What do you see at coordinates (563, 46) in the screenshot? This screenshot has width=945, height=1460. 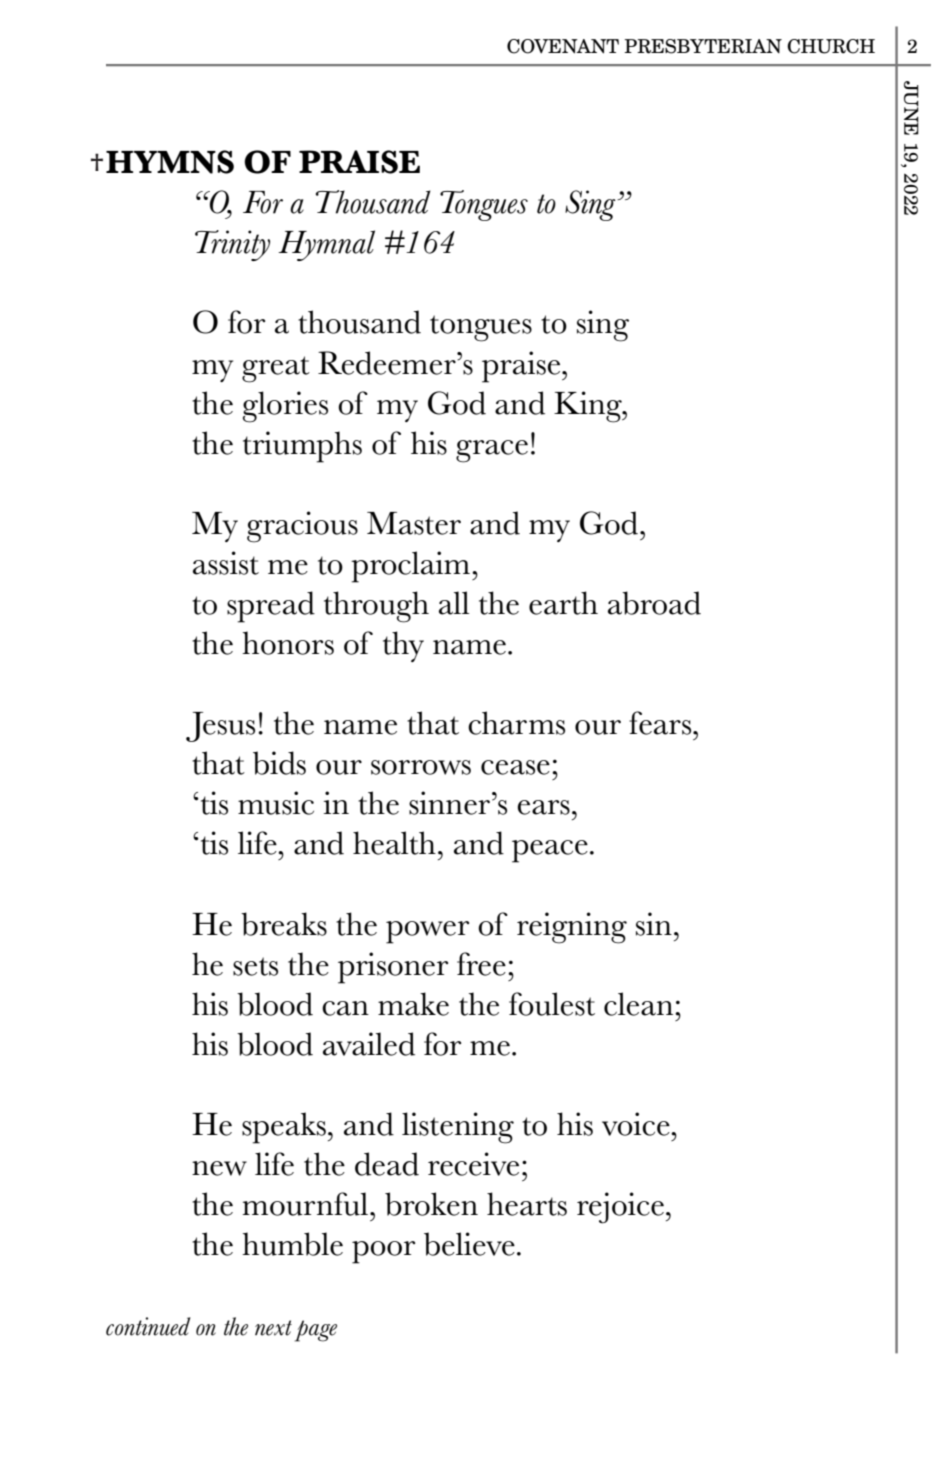 I see `COVENANT` at bounding box center [563, 46].
